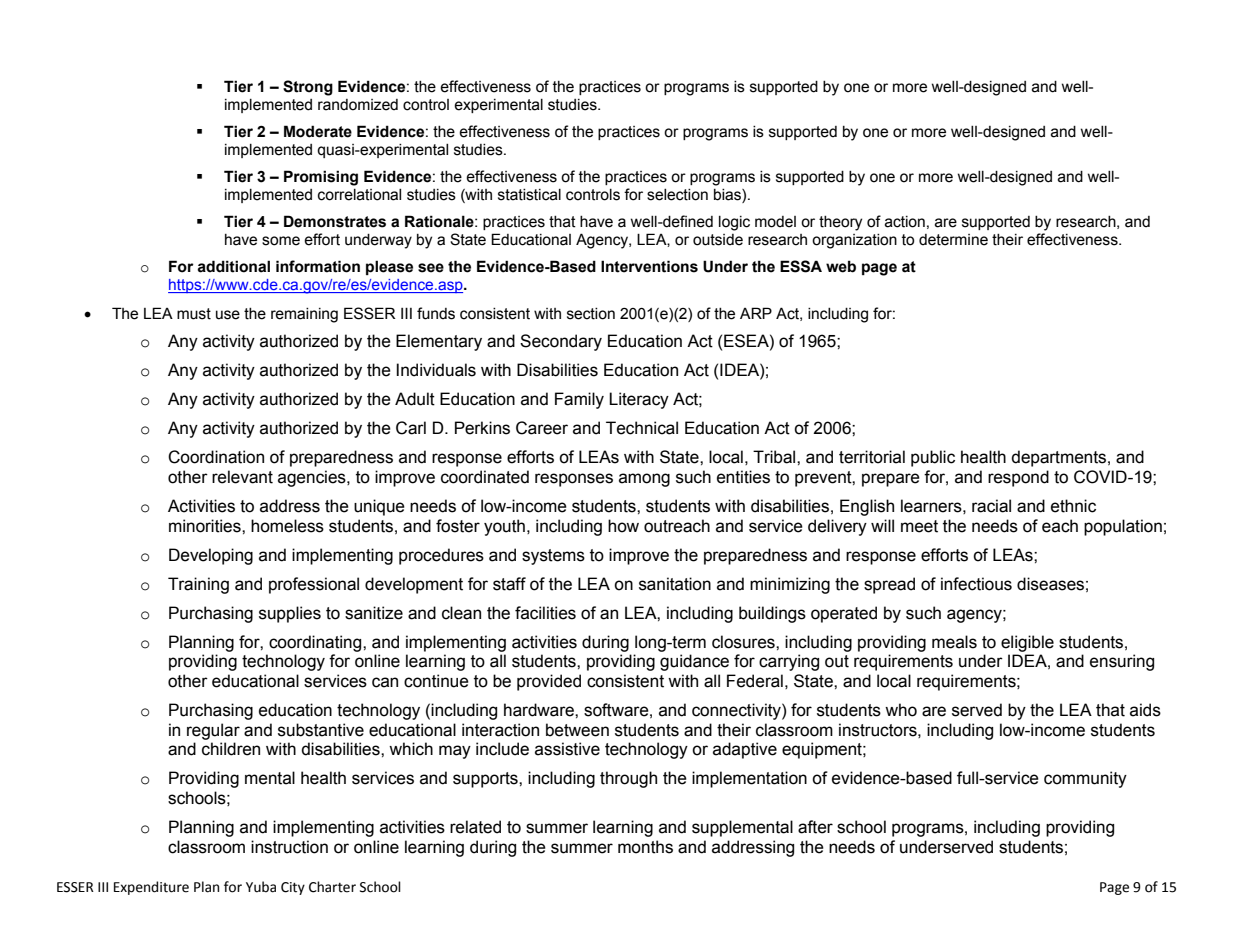 The height and width of the document is (952, 1233). What do you see at coordinates (304, 315) in the document?
I see `remaining` at bounding box center [304, 315].
